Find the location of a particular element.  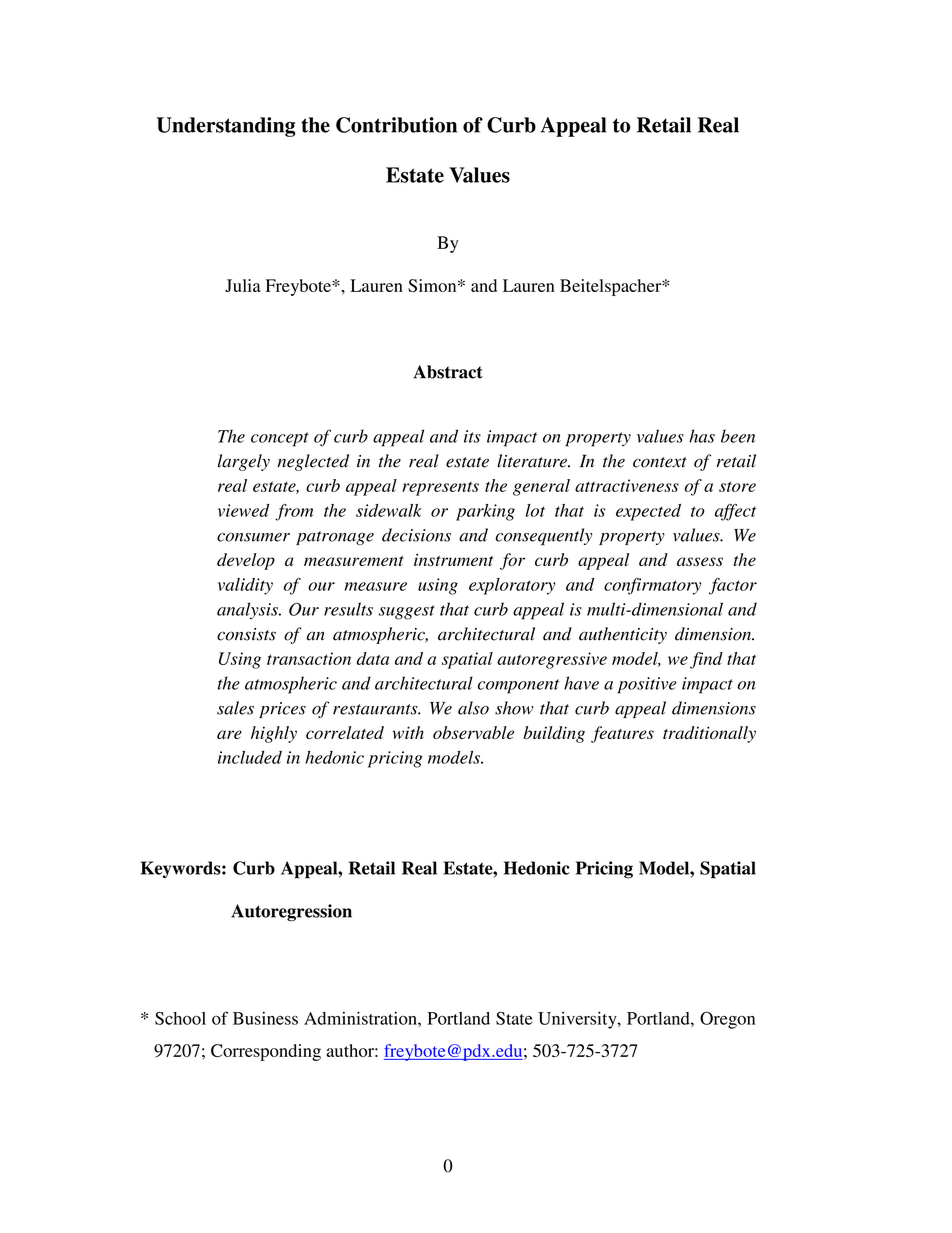

Contribution is located at coordinates (396, 125).
